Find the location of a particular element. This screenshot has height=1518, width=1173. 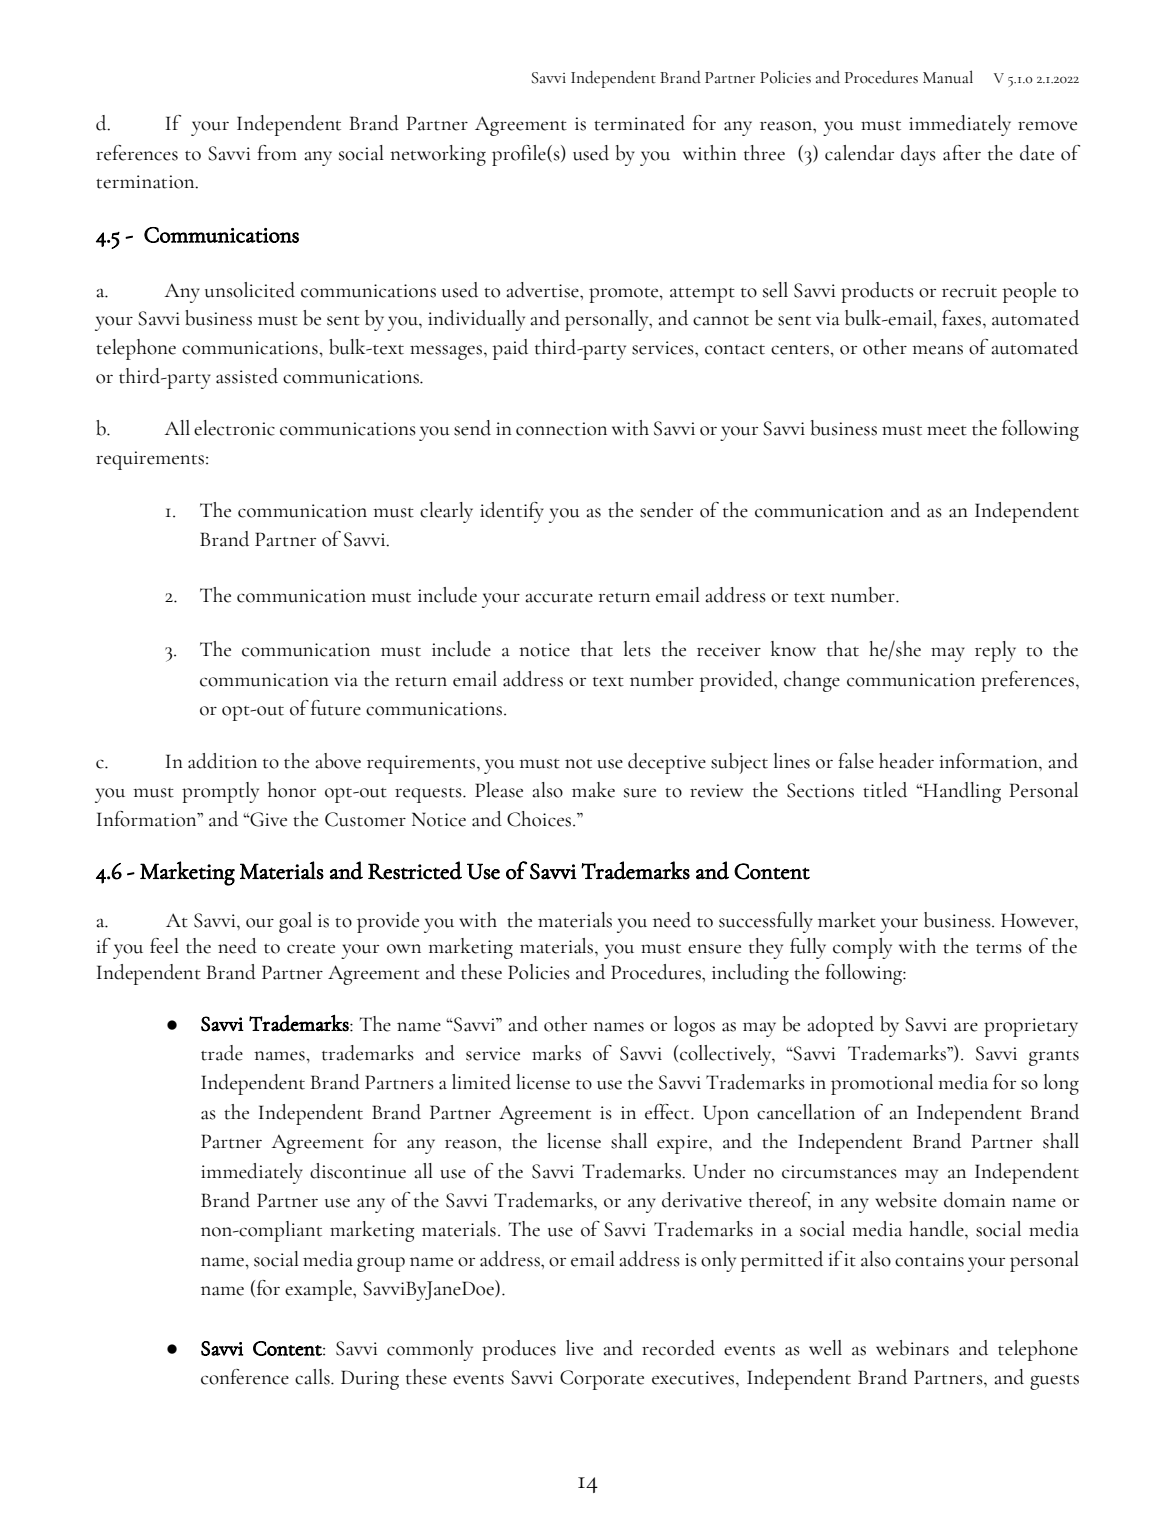

live is located at coordinates (579, 1348).
